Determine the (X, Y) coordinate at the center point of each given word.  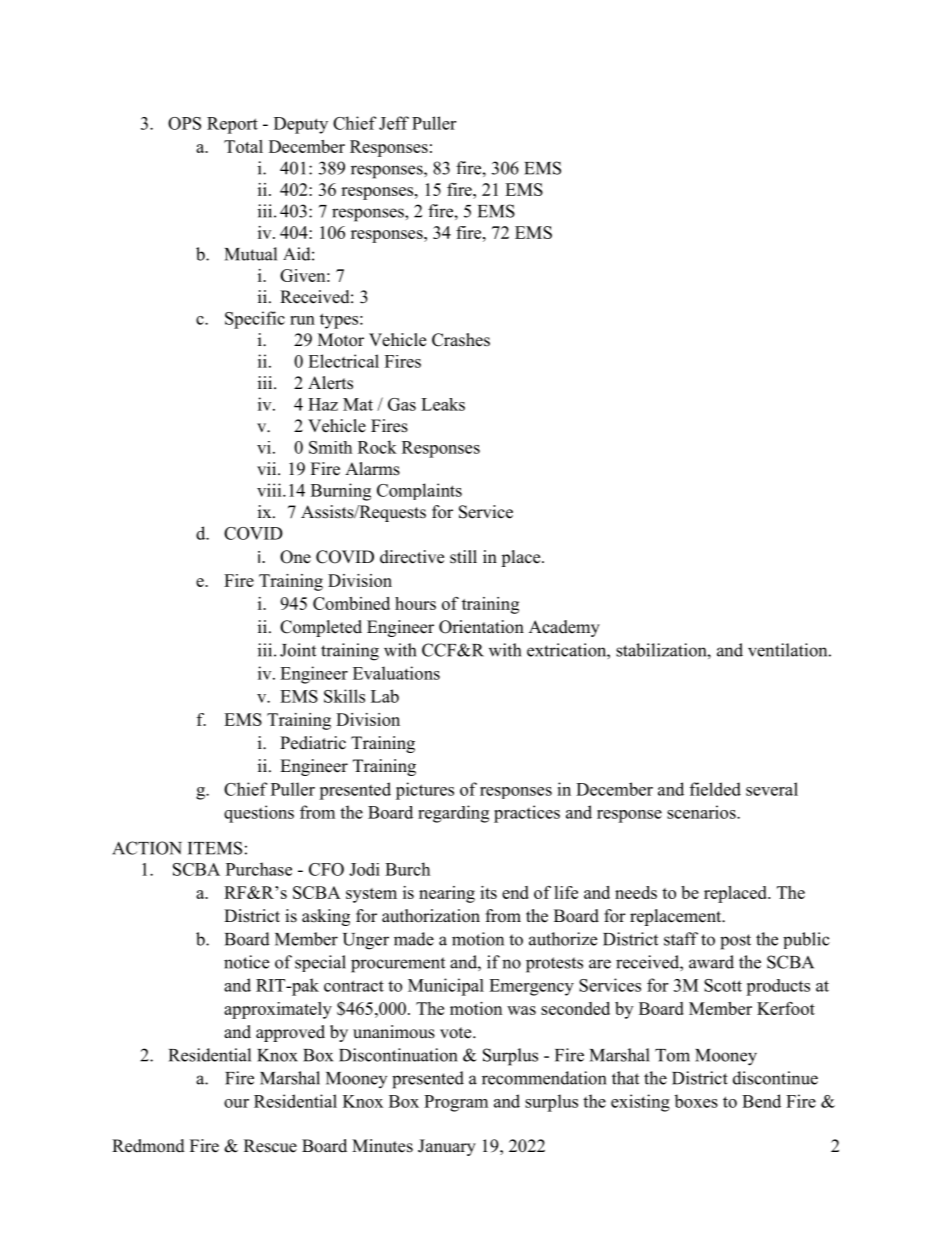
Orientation (481, 627)
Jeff (394, 123)
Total (243, 146)
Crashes (461, 340)
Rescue (270, 1146)
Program (456, 1103)
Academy (564, 628)
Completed (321, 628)
